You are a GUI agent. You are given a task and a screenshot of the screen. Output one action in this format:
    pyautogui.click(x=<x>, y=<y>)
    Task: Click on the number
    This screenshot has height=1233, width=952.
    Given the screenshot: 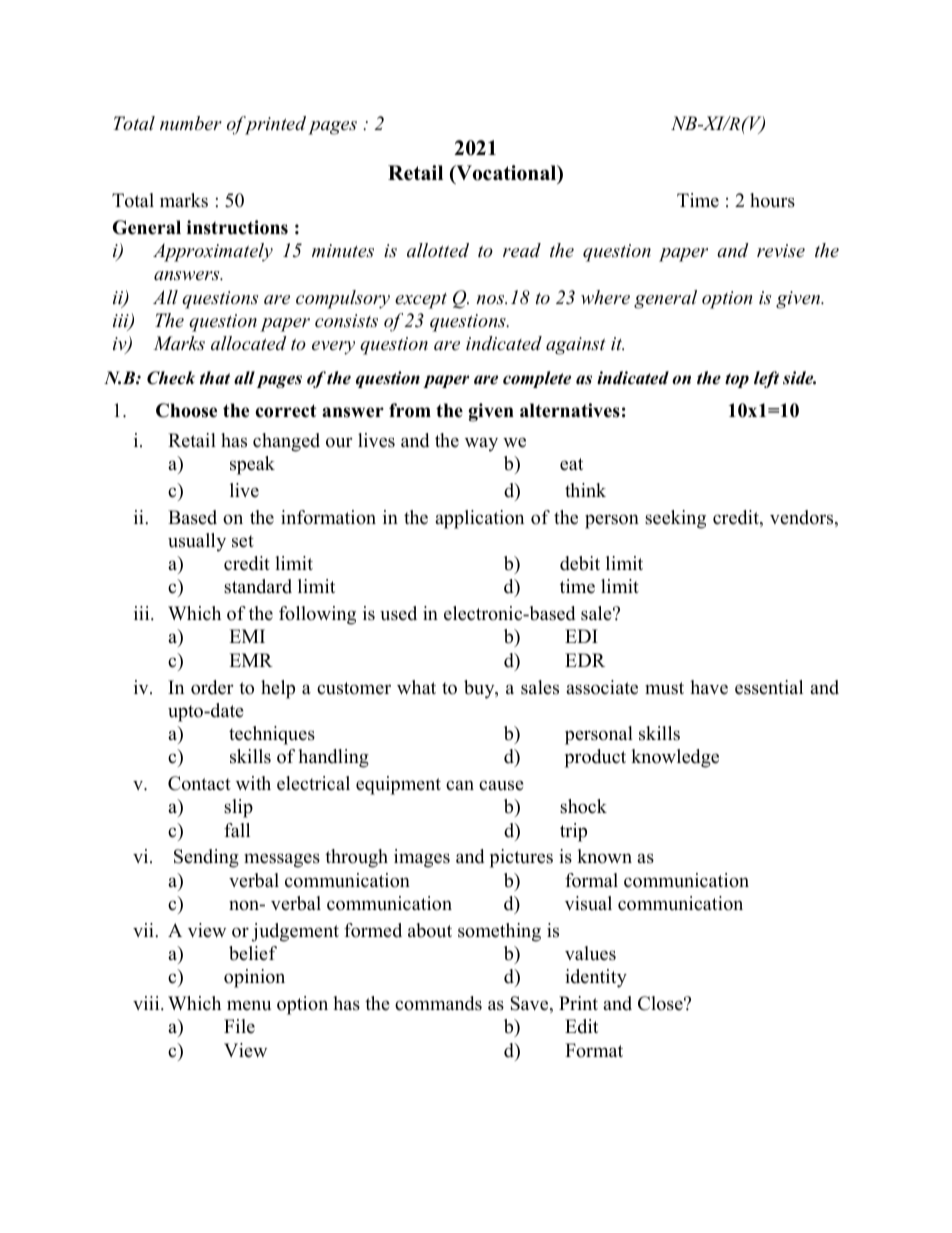 What is the action you would take?
    pyautogui.click(x=191, y=123)
